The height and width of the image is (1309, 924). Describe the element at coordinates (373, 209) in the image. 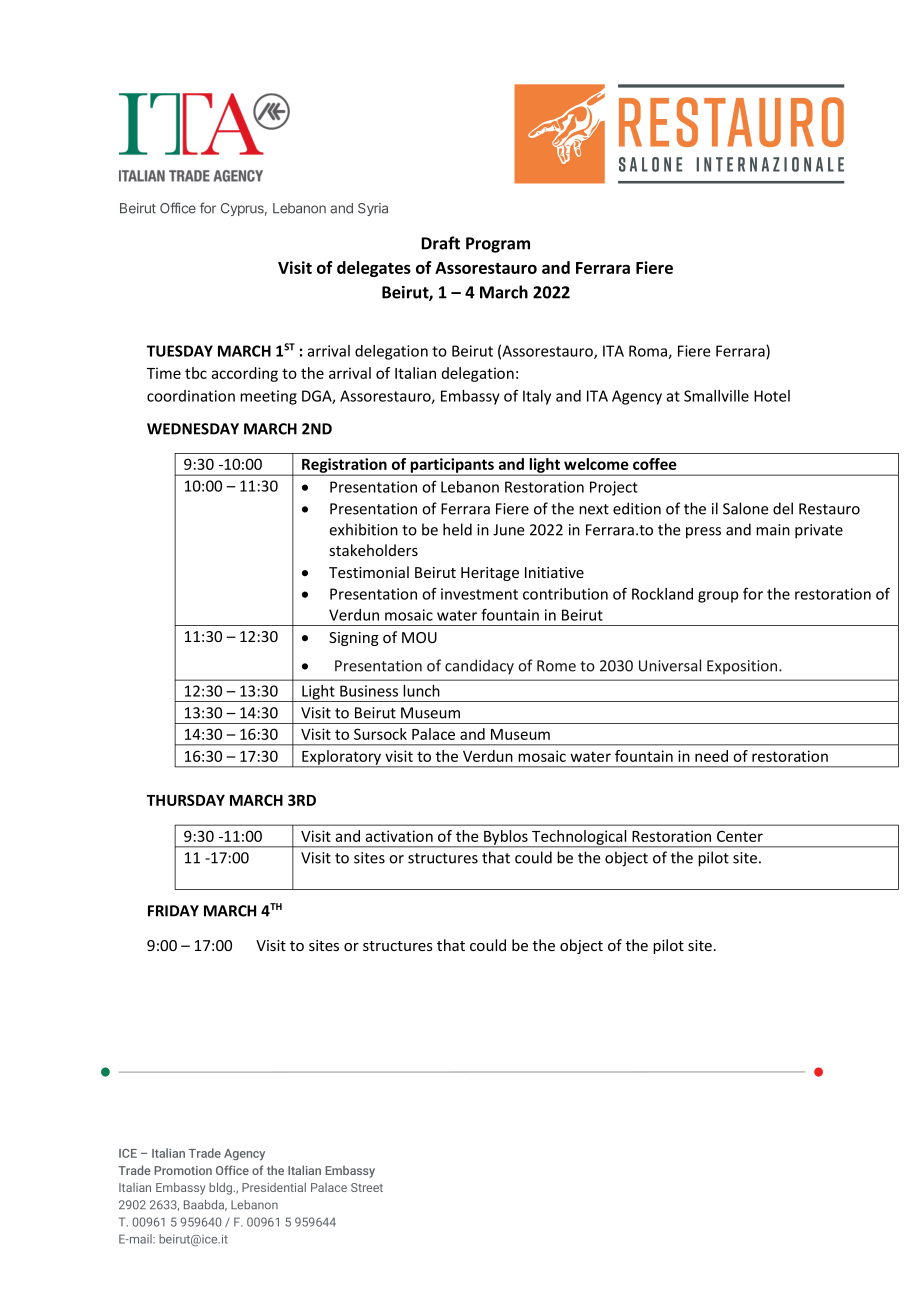

I see `Syria` at that location.
